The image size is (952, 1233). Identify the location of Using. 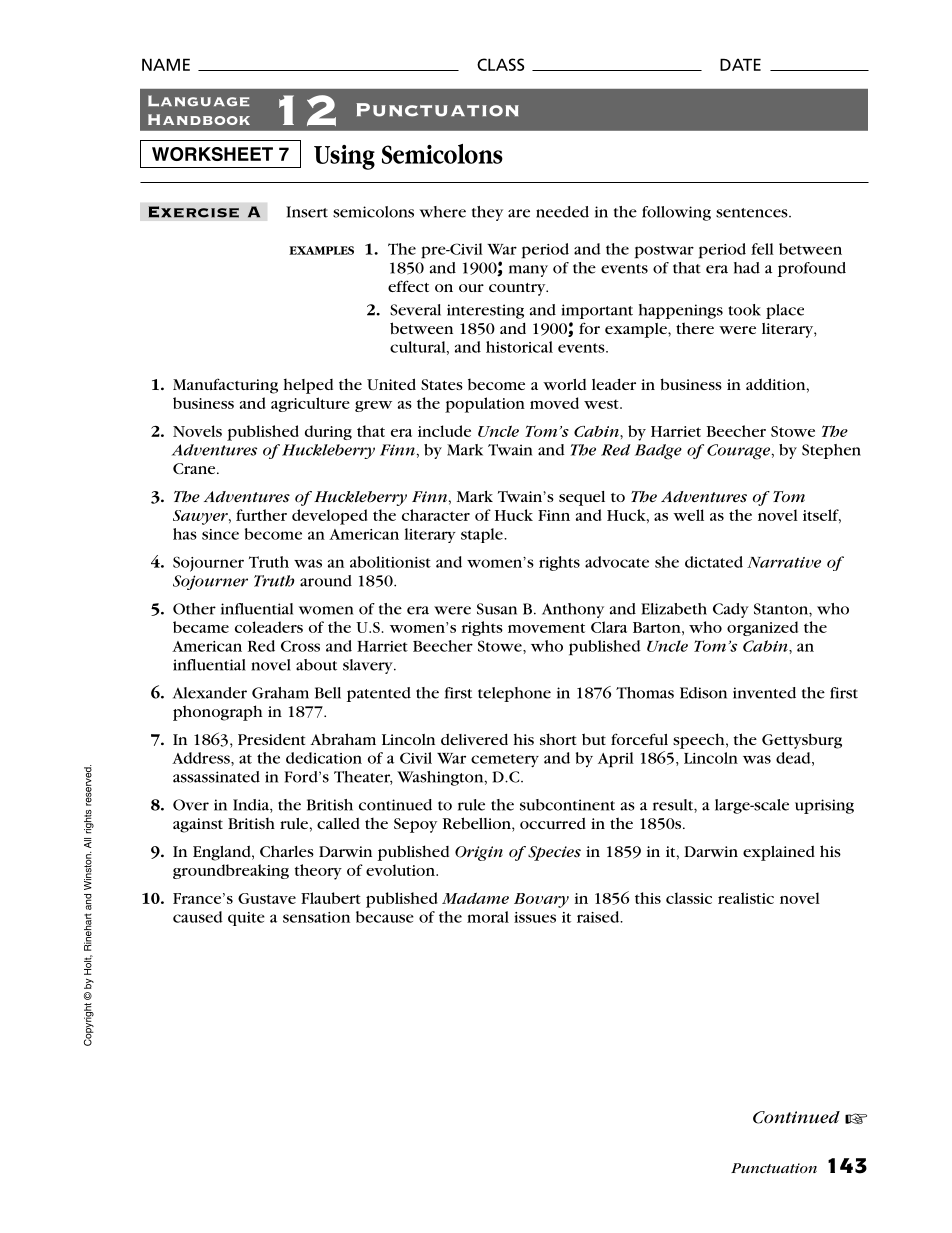
(344, 157).
